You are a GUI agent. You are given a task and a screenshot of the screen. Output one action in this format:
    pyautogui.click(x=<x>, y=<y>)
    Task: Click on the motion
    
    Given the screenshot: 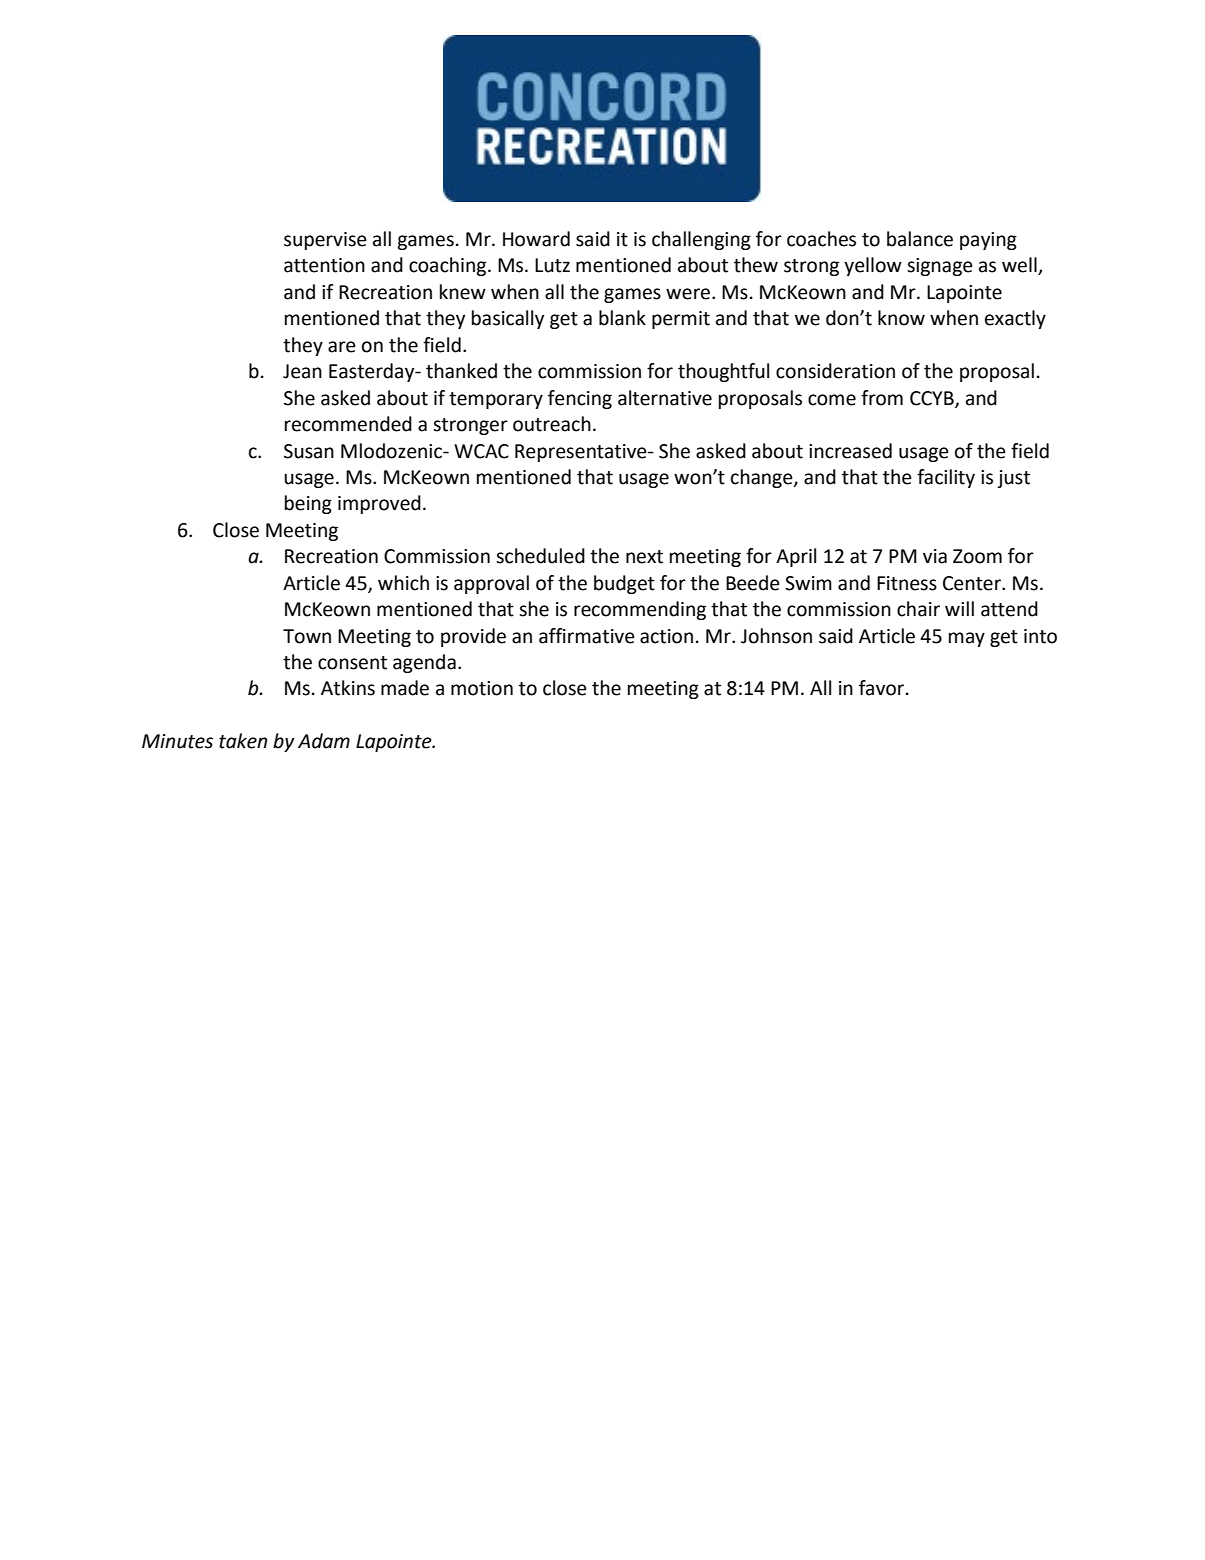 What is the action you would take?
    pyautogui.click(x=482, y=688)
